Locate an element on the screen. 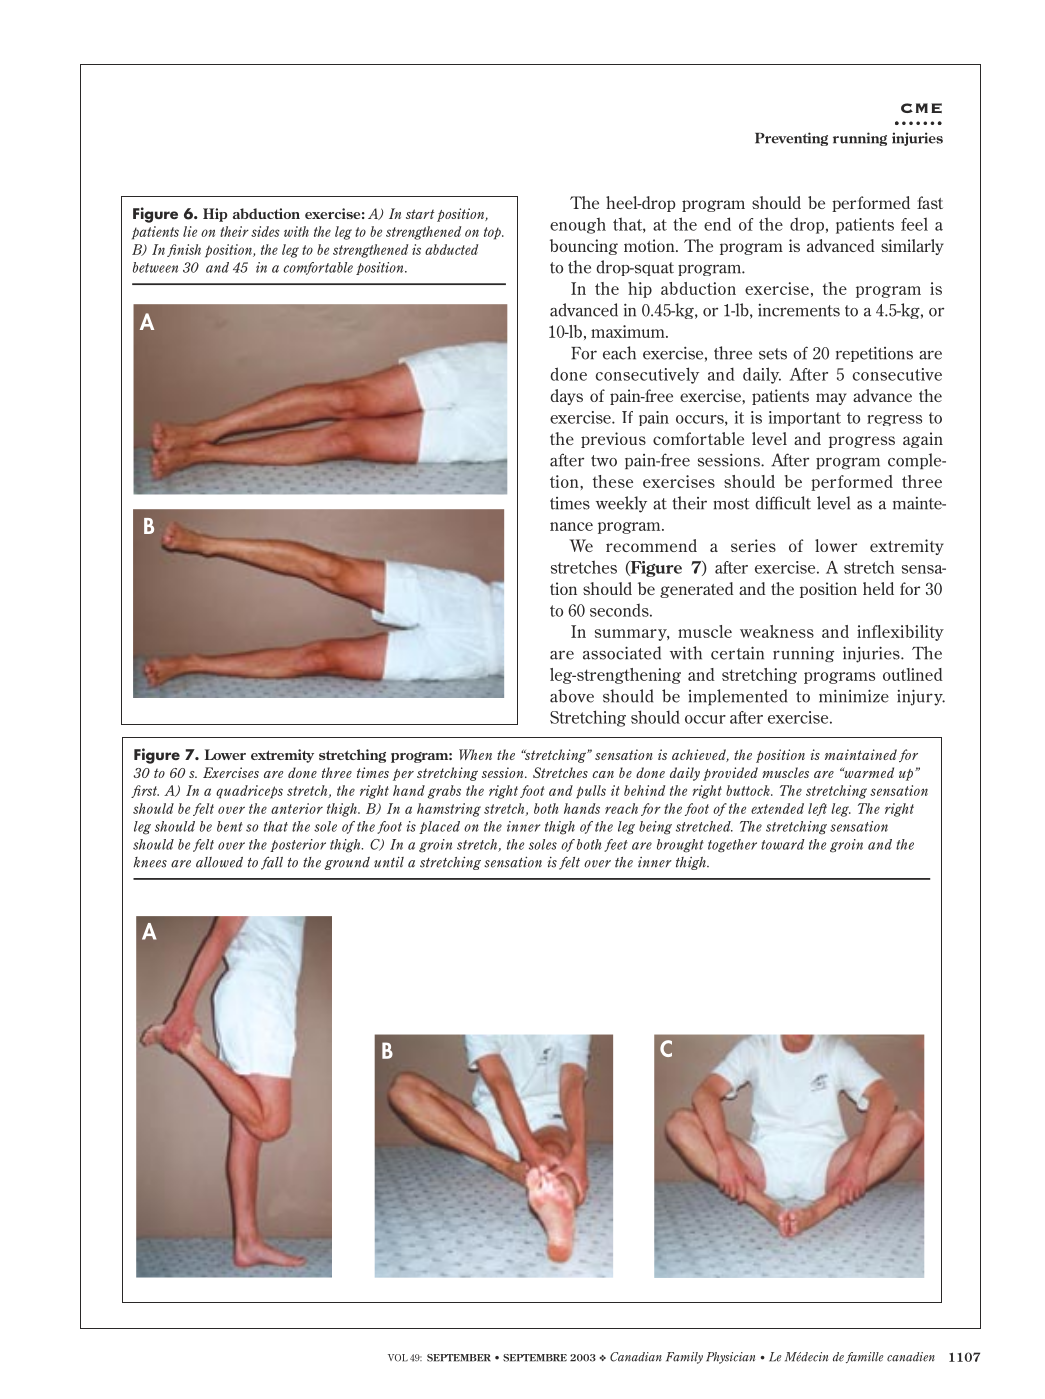  recommend is located at coordinates (651, 545).
